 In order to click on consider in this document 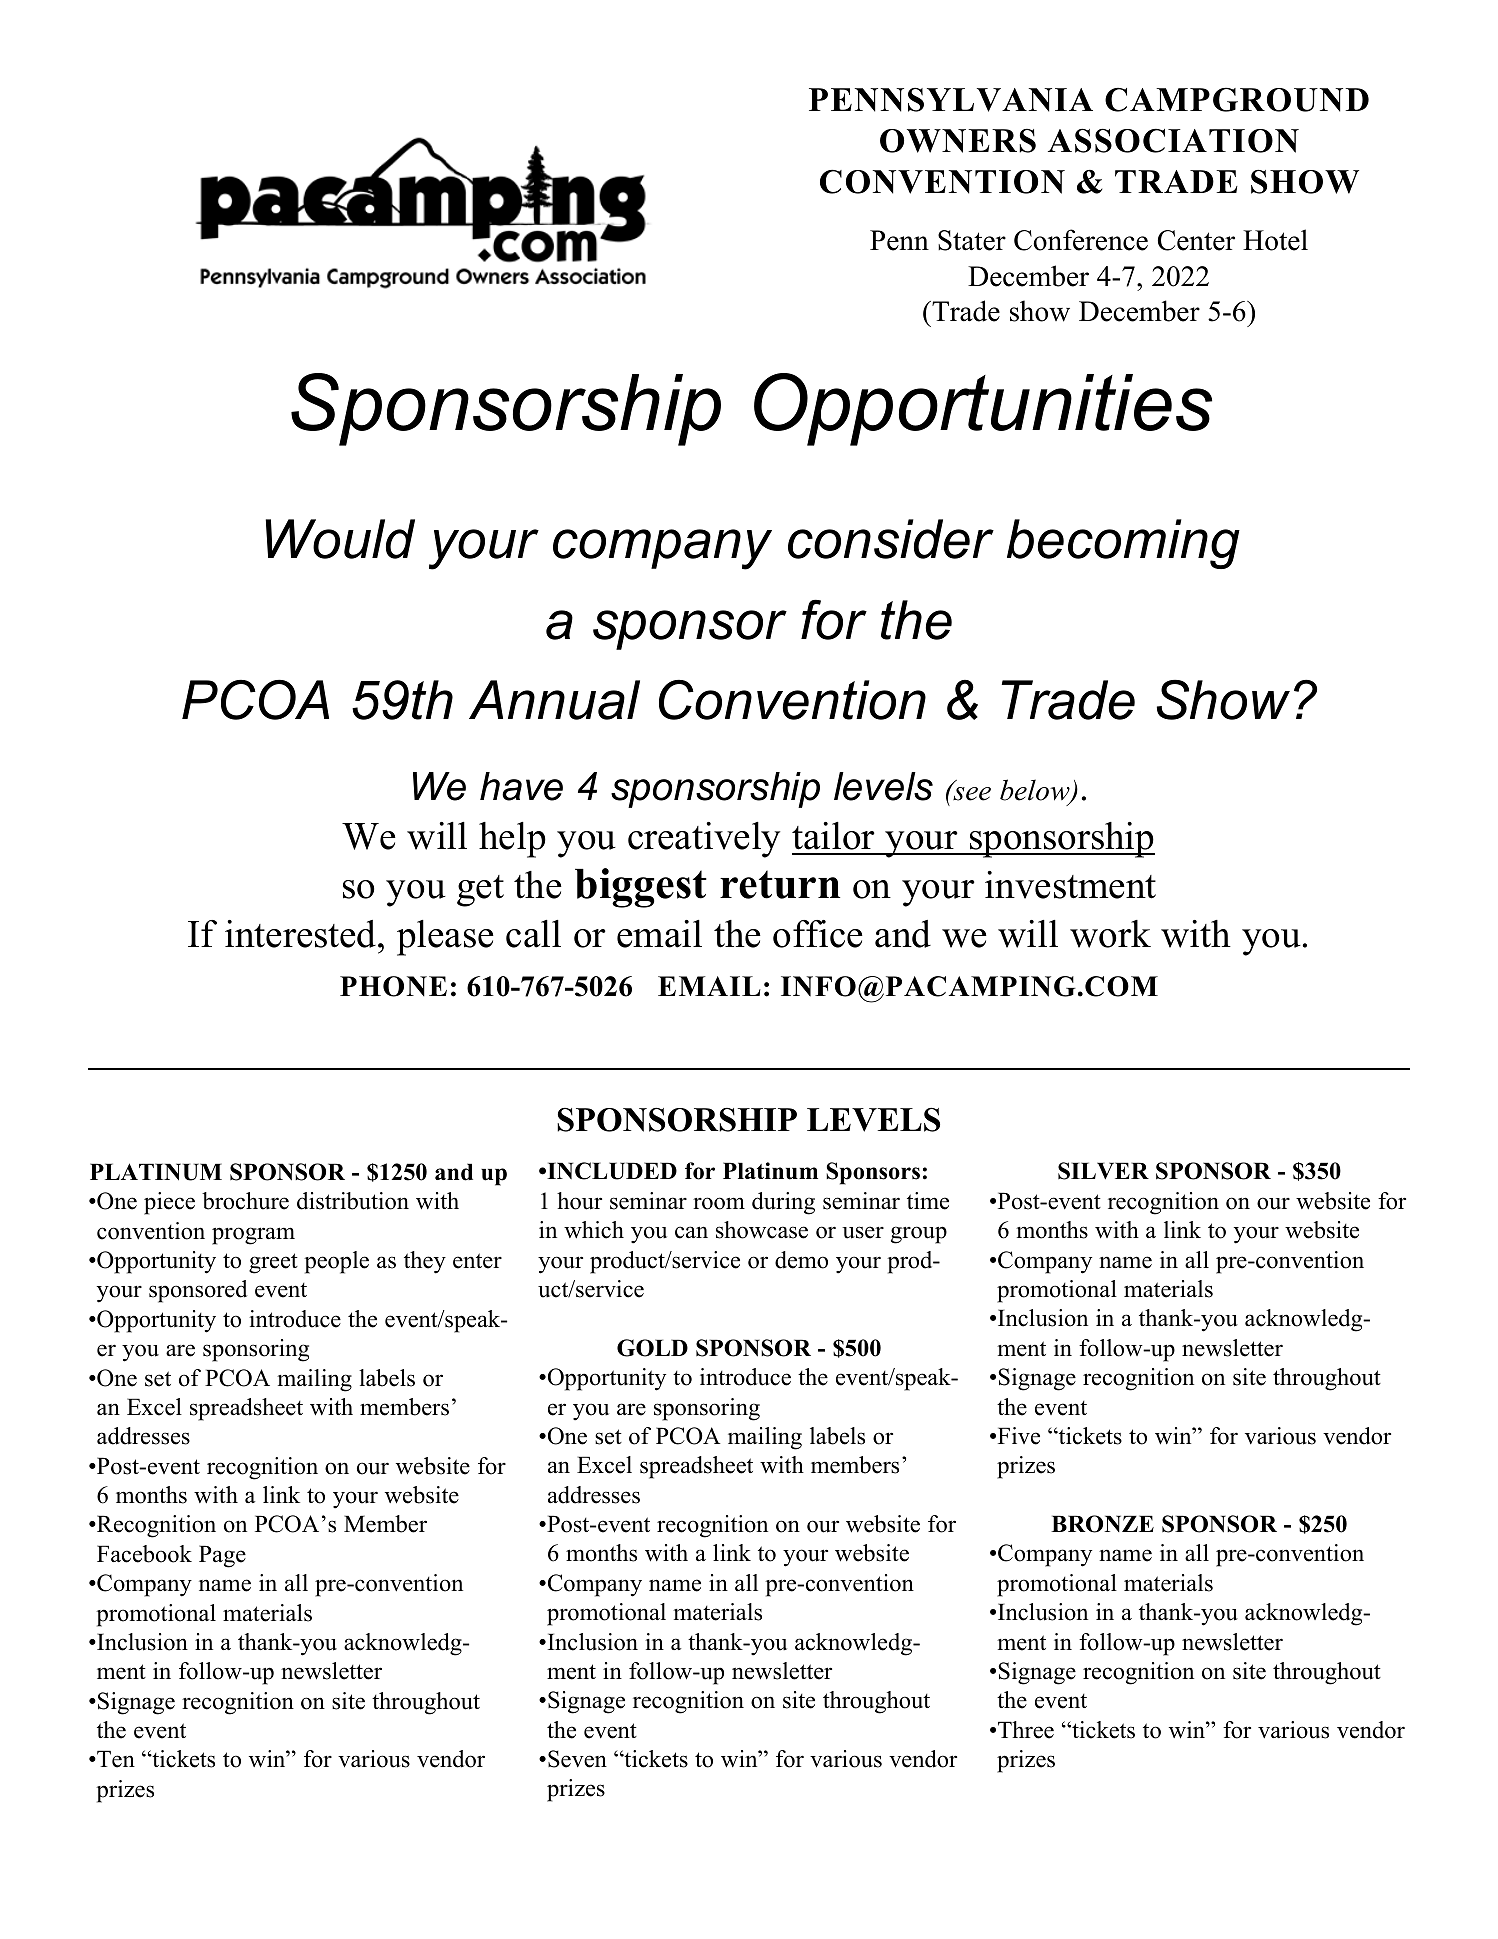, I will do `click(891, 539)`.
